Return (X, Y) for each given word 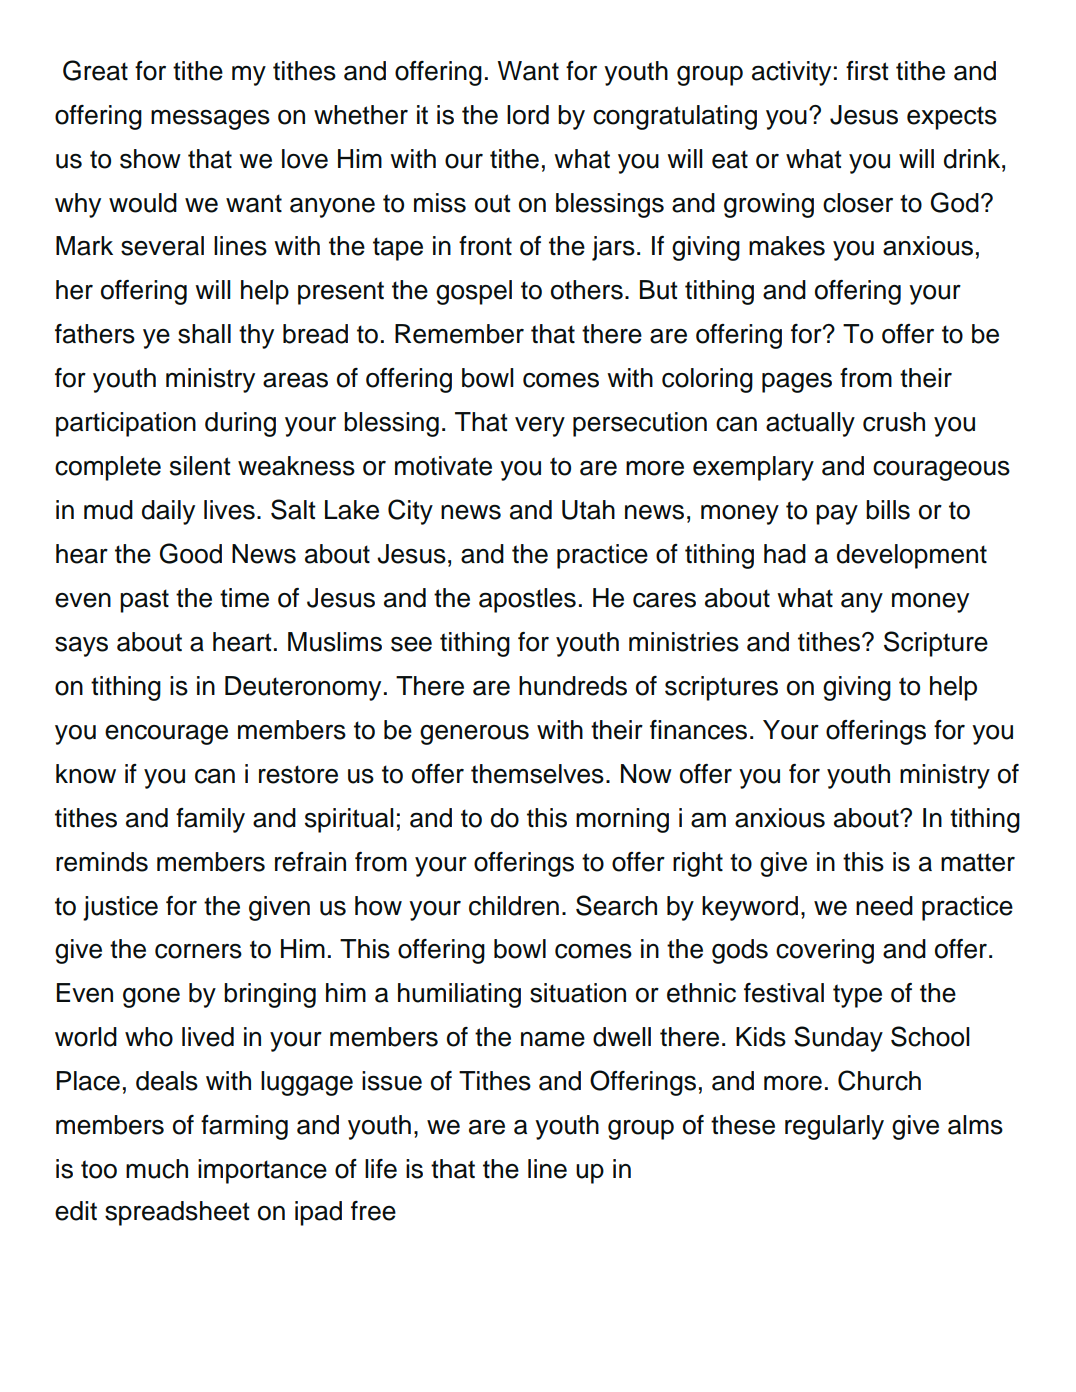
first (867, 71)
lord (528, 115)
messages (210, 120)
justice (120, 908)
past (144, 601)
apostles (527, 600)
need (884, 906)
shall (204, 334)
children (514, 906)
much (157, 1169)
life (381, 1169)
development (912, 556)
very (540, 427)
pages (797, 383)
